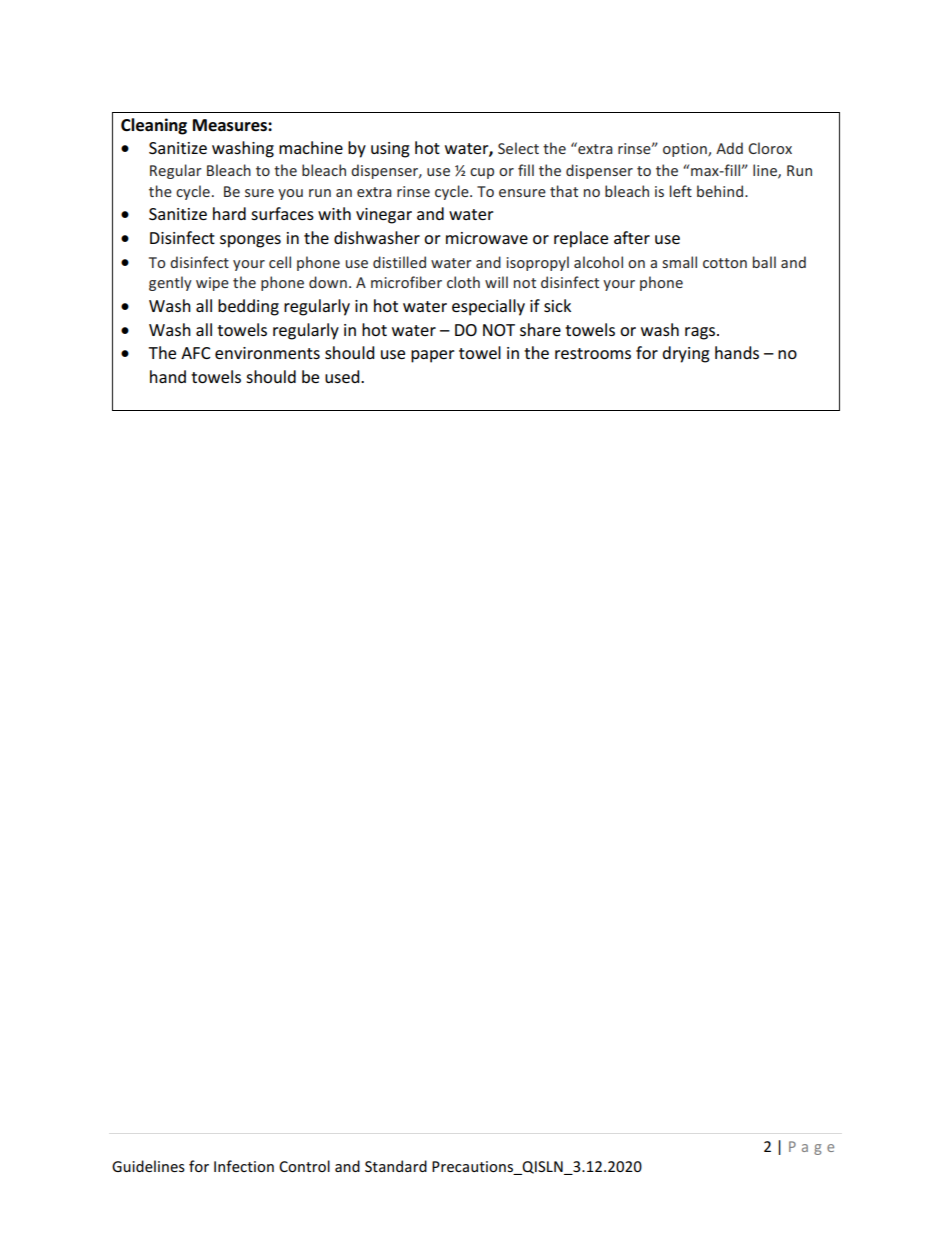  Describe the element at coordinates (267, 353) in the screenshot. I see `environments` at that location.
